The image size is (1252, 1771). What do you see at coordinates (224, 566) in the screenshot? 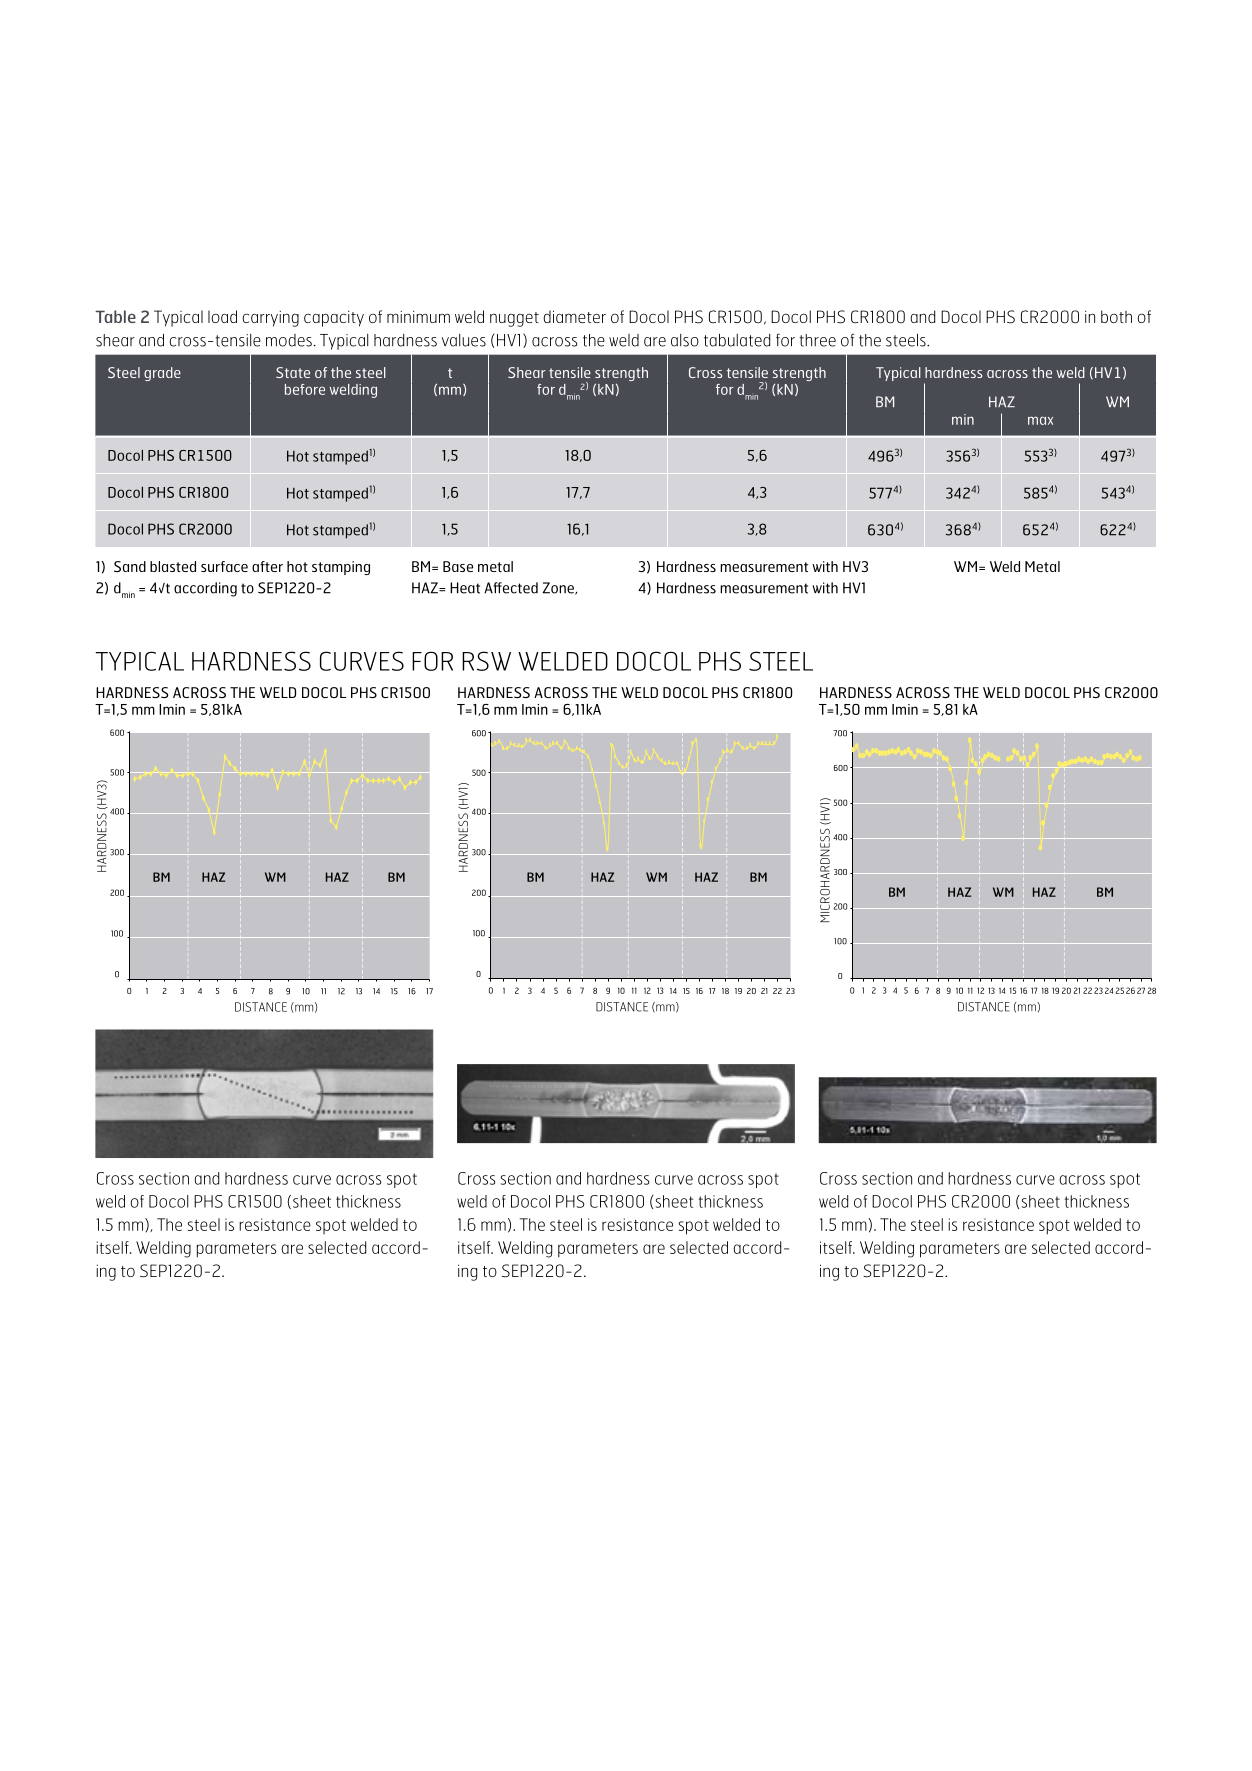
I see `surface` at bounding box center [224, 566].
